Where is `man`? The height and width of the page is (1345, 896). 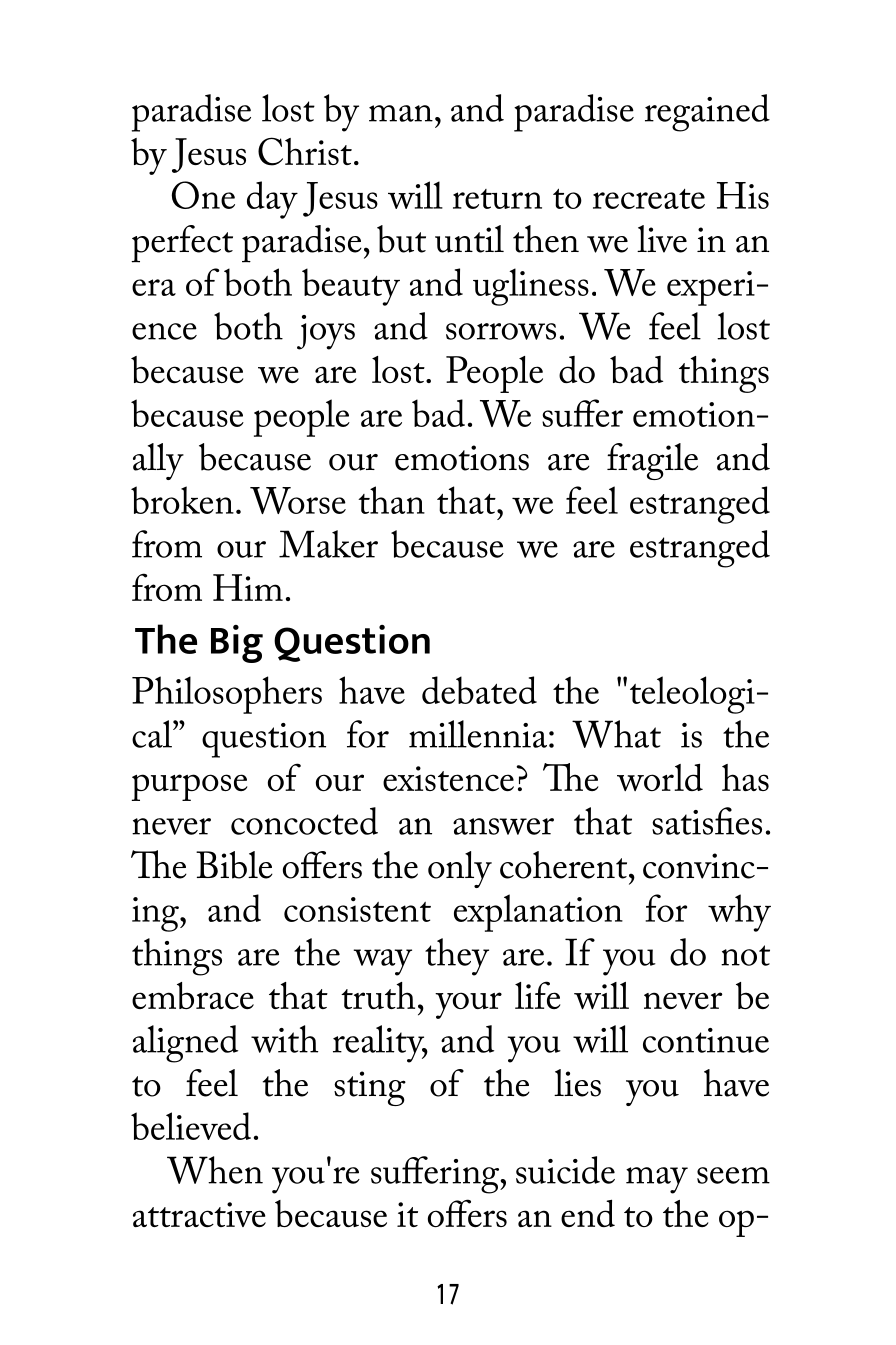
man is located at coordinates (401, 113).
